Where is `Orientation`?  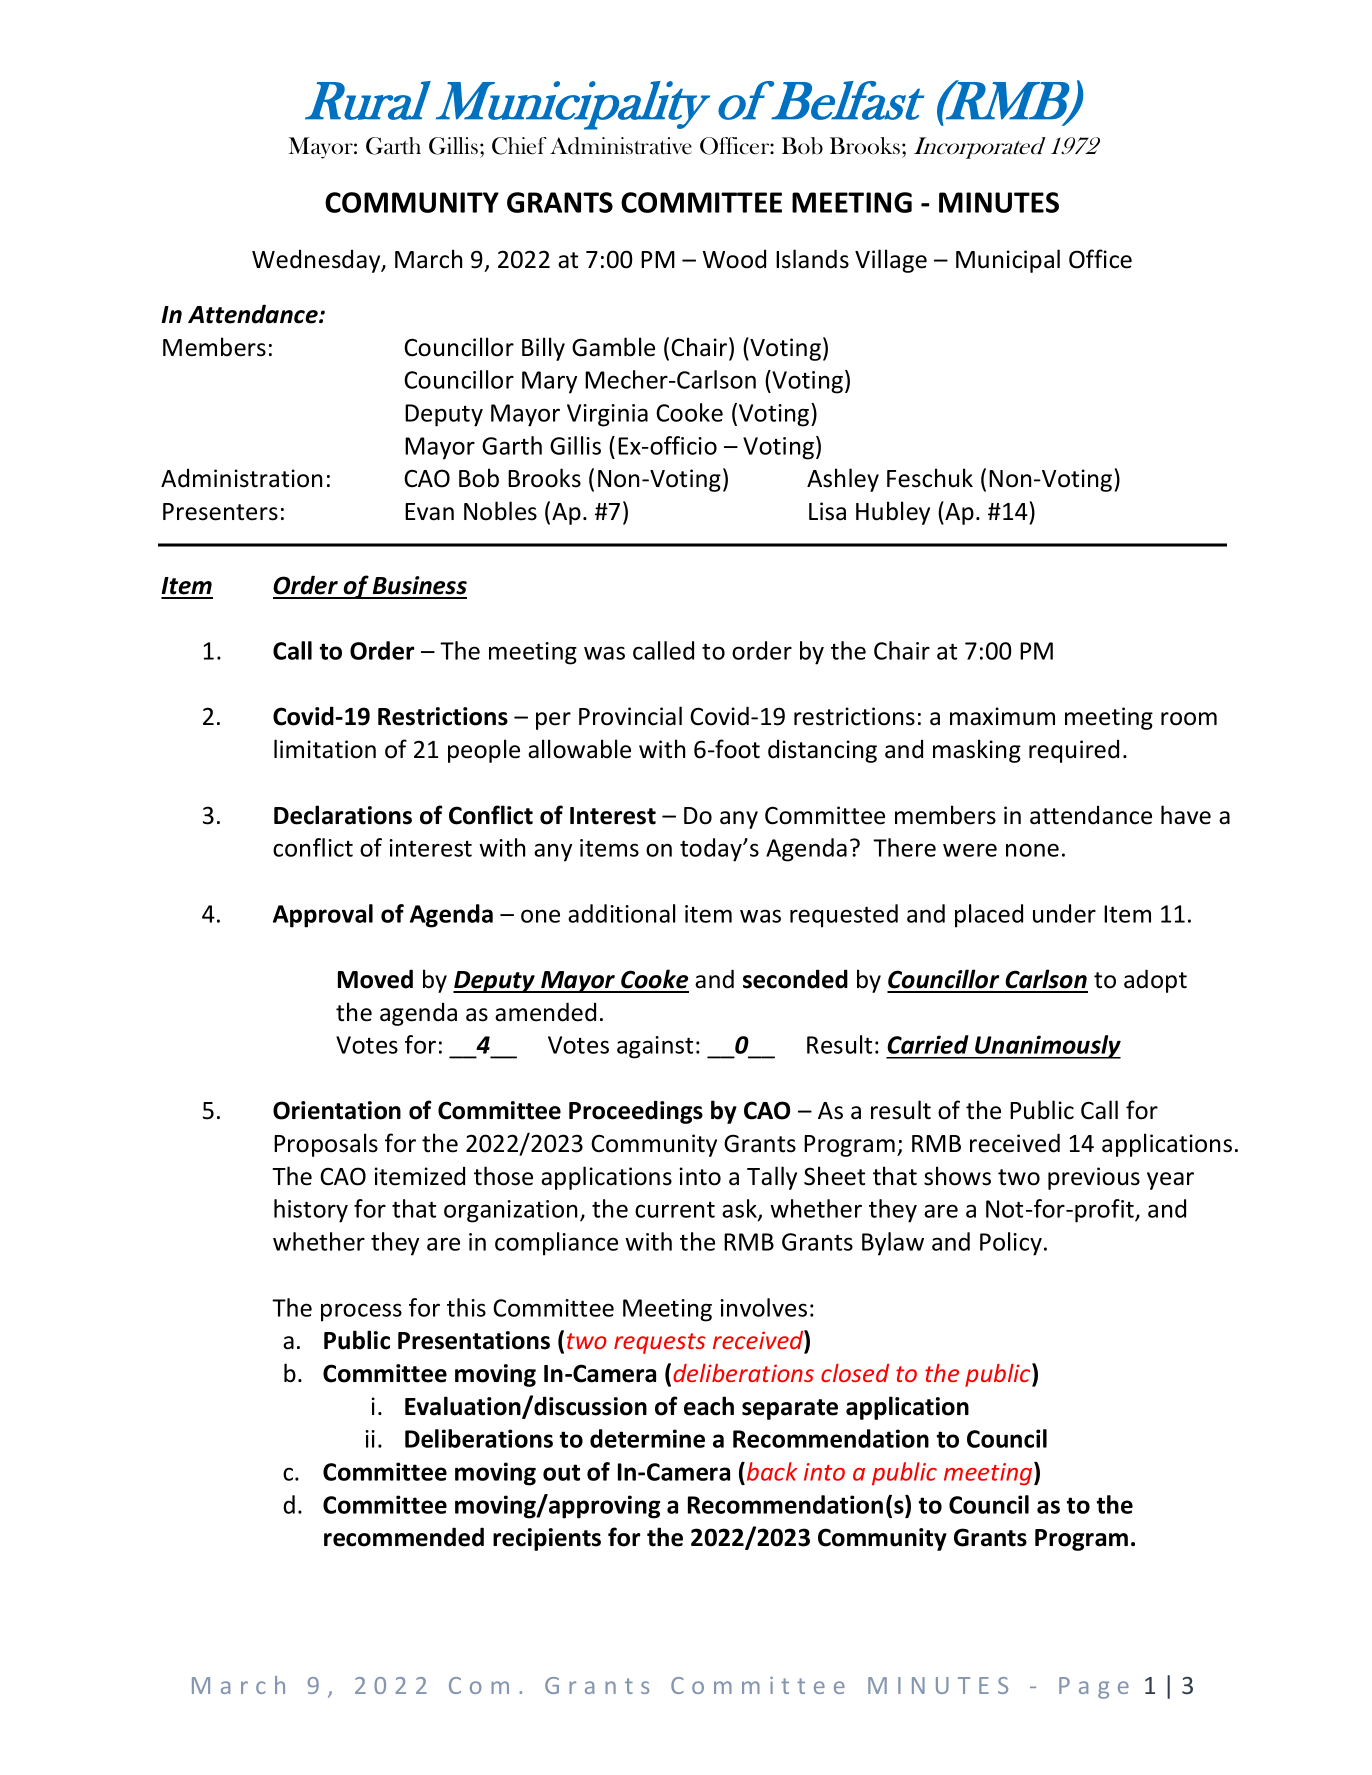
Orientation is located at coordinates (337, 1110).
